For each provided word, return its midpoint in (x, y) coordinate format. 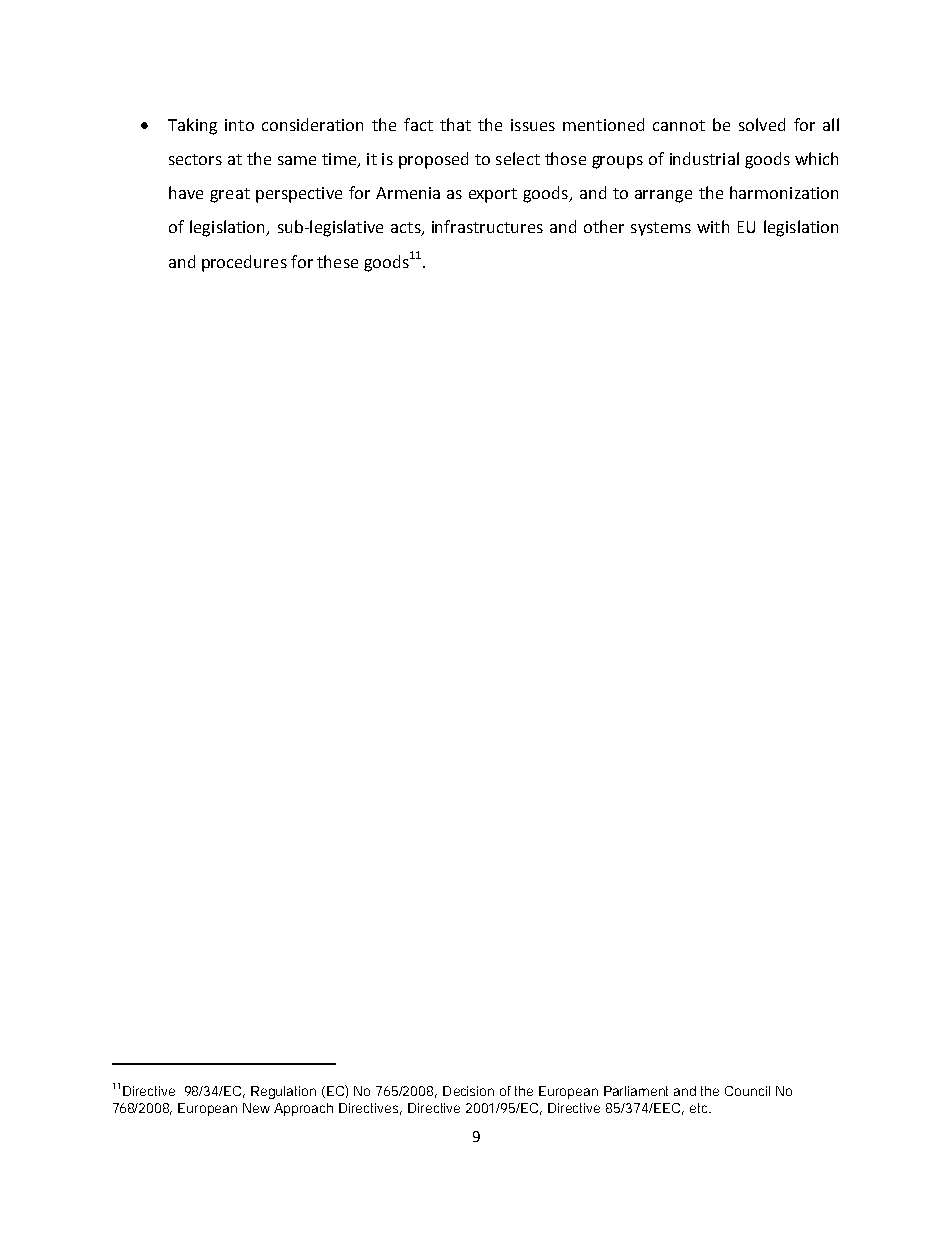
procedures (244, 263)
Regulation (283, 1092)
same (297, 160)
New (256, 1108)
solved (762, 124)
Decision (468, 1091)
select (518, 158)
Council (747, 1091)
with (713, 226)
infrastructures (487, 226)
